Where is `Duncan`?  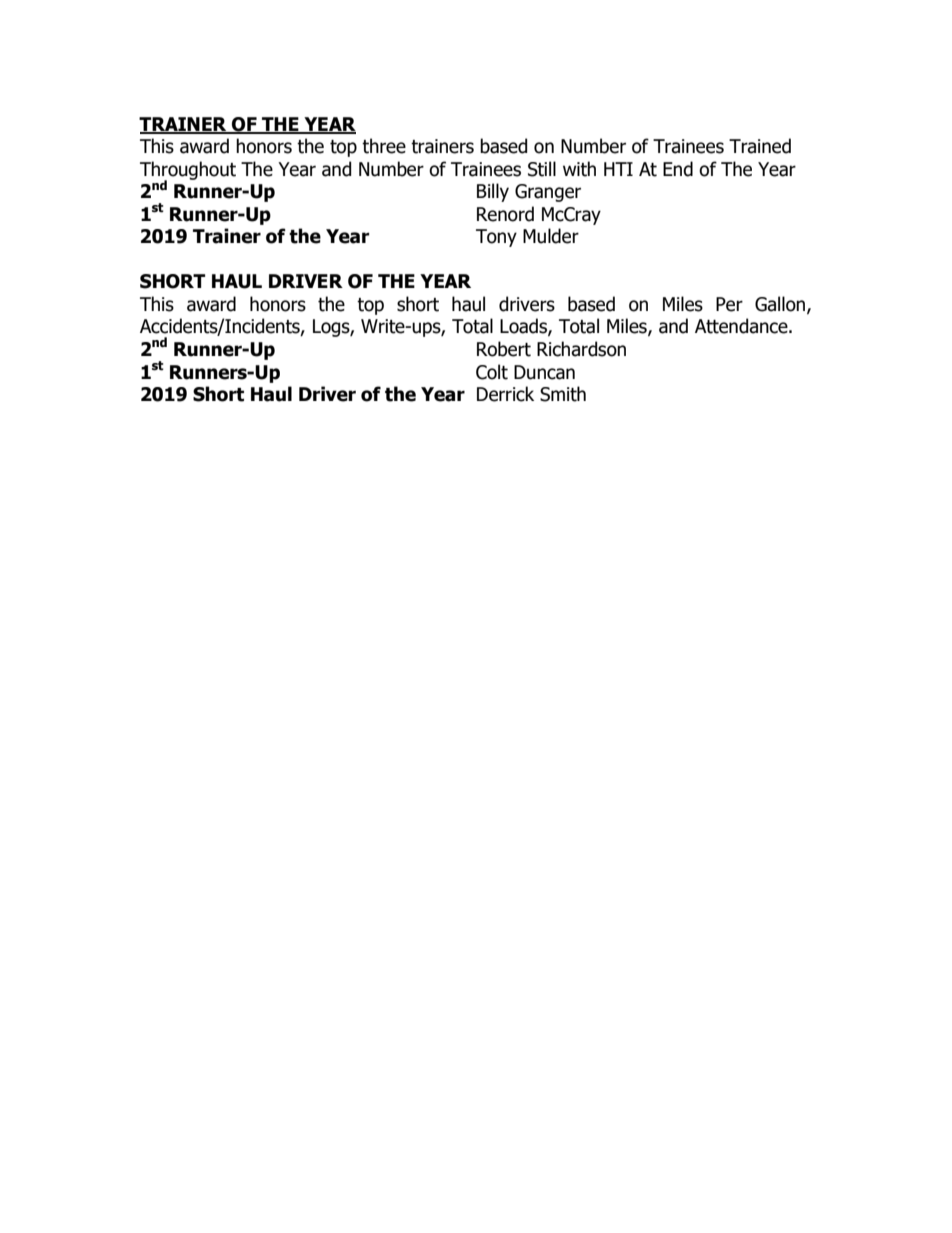
Duncan is located at coordinates (544, 372).
